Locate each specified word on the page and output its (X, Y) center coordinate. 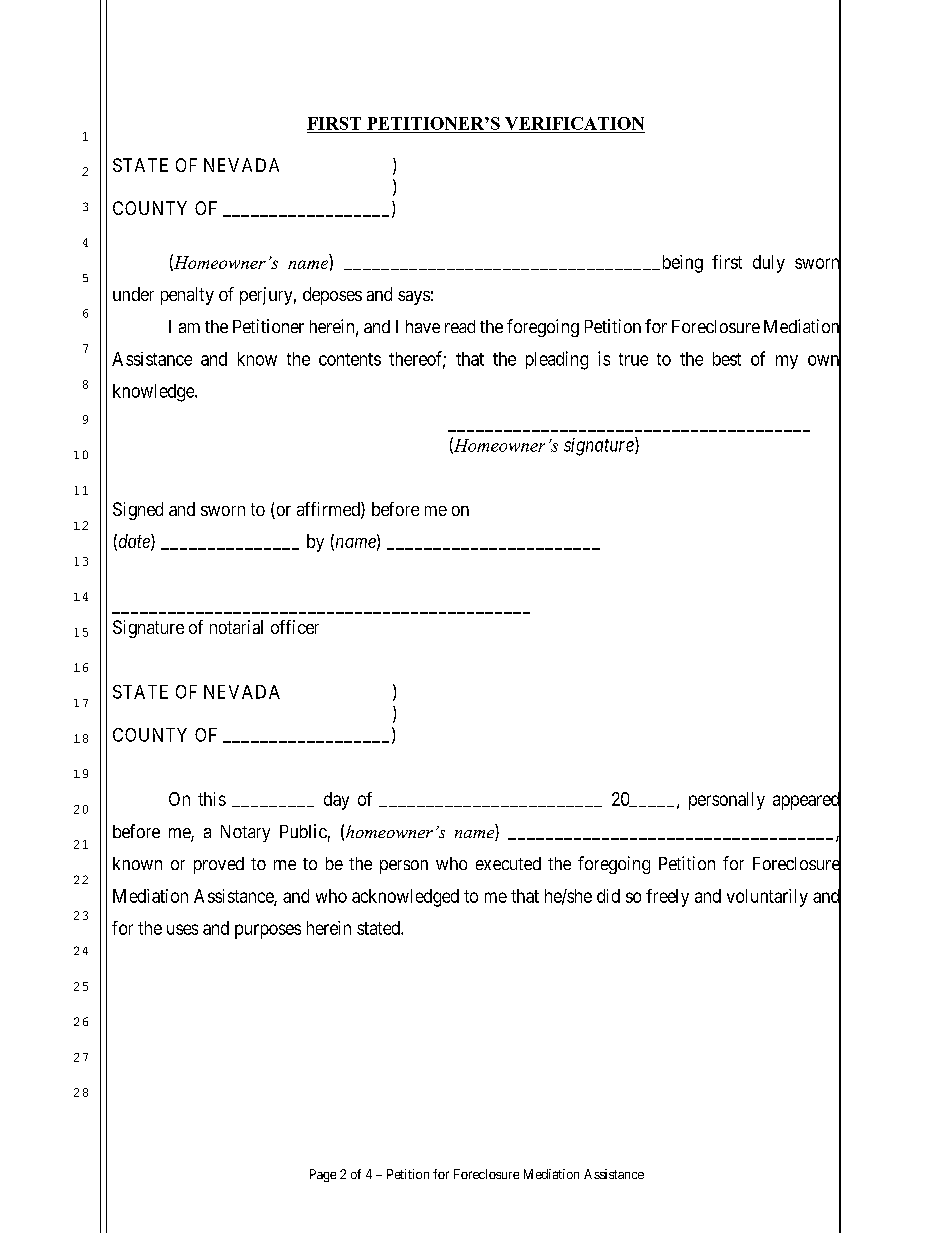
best (727, 359)
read (460, 326)
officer (295, 627)
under (133, 294)
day (336, 801)
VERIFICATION (574, 123)
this (212, 799)
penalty (187, 296)
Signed (138, 511)
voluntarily (767, 898)
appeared (807, 801)
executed (508, 863)
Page (323, 1175)
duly (769, 264)
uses (182, 929)
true (633, 359)
